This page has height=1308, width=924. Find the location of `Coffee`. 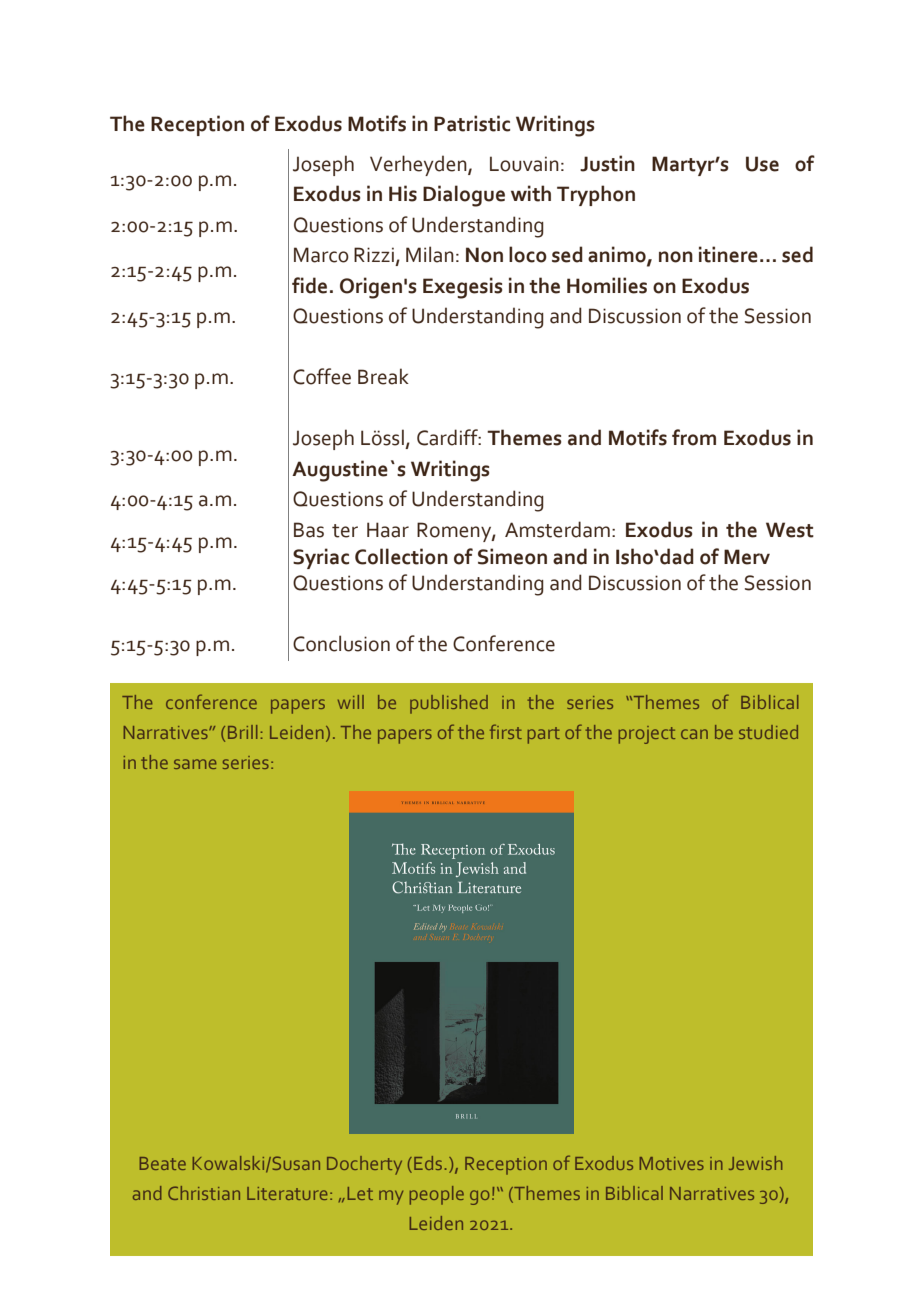

Coffee is located at coordinates (322, 376).
